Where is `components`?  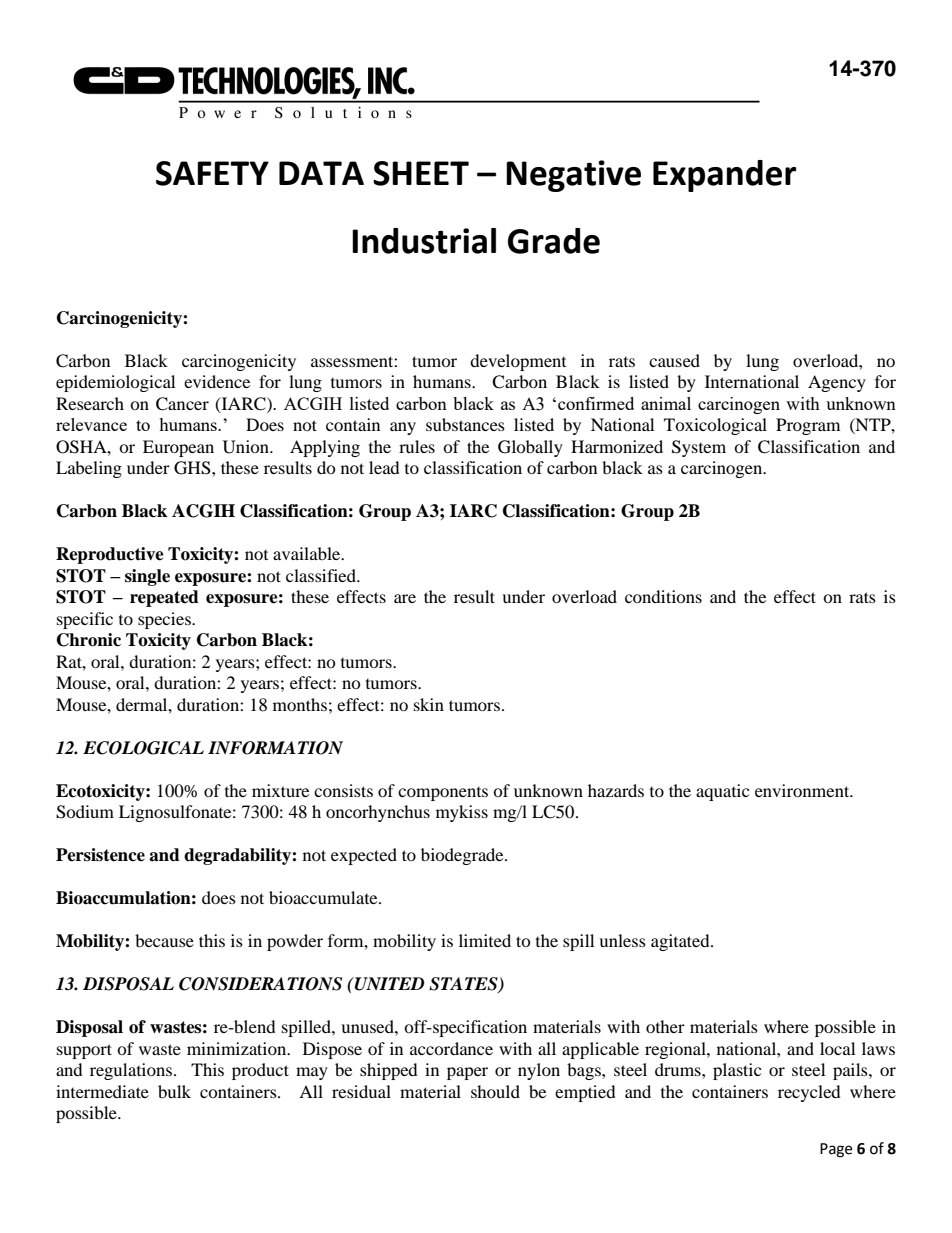 components is located at coordinates (443, 794).
